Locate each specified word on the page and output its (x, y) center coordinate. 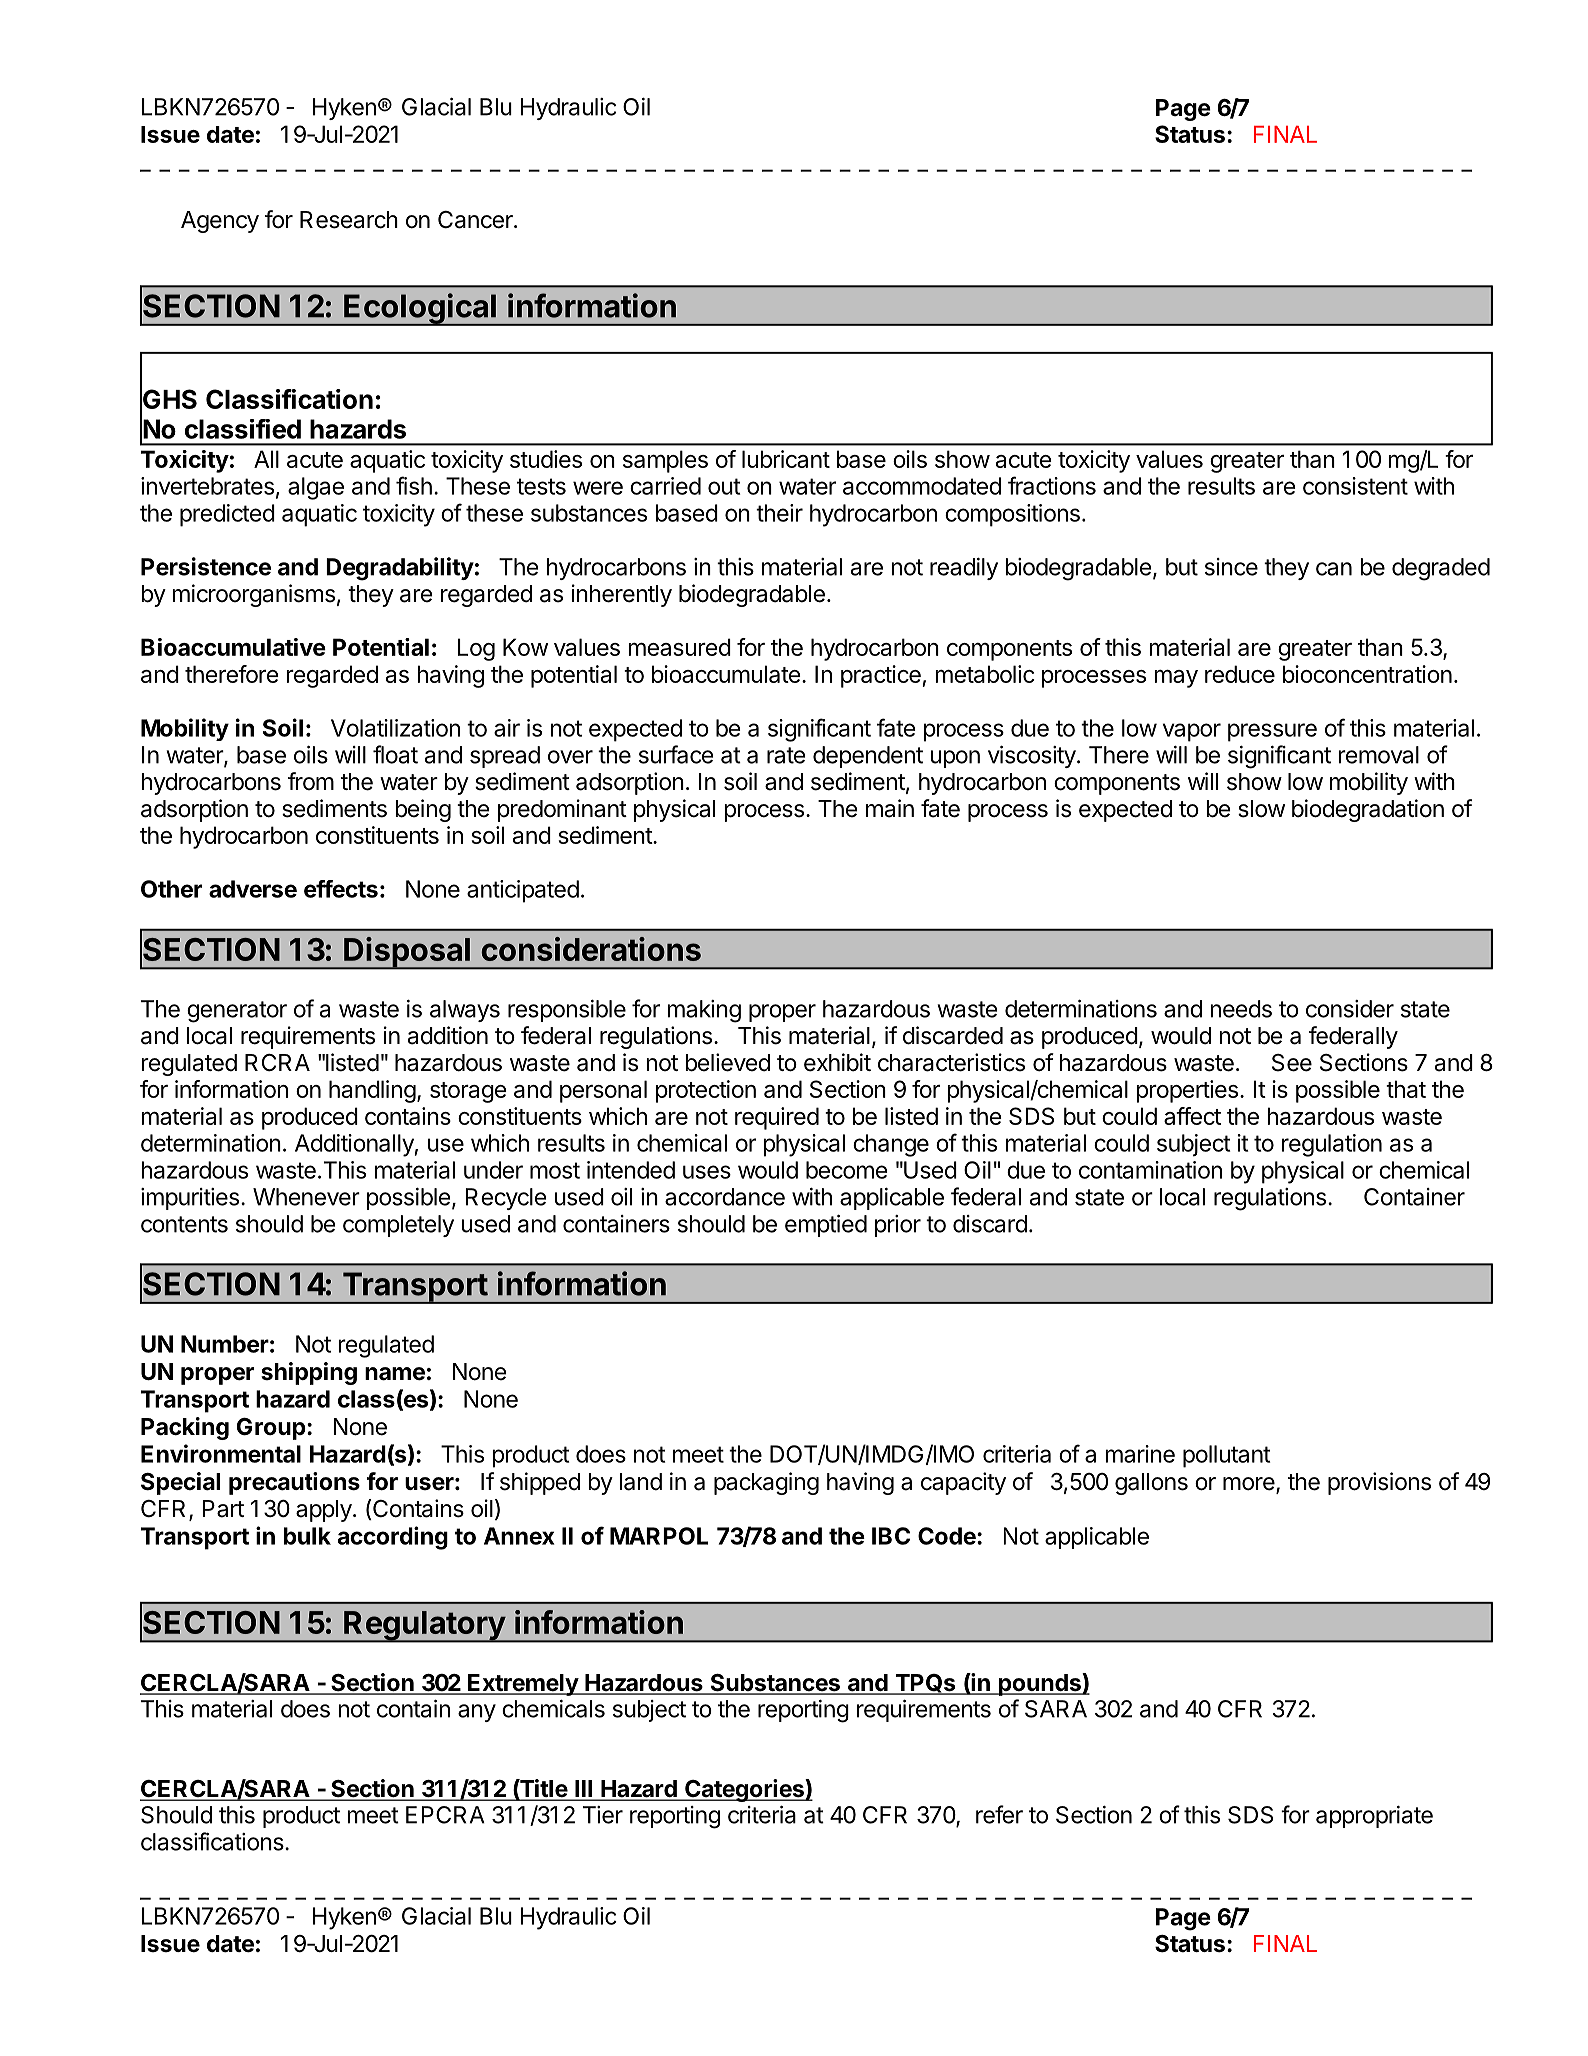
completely (398, 1226)
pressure (1272, 732)
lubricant (786, 459)
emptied (826, 1225)
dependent (868, 757)
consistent (1355, 486)
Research (349, 220)
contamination (1150, 1170)
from (311, 781)
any (477, 1713)
